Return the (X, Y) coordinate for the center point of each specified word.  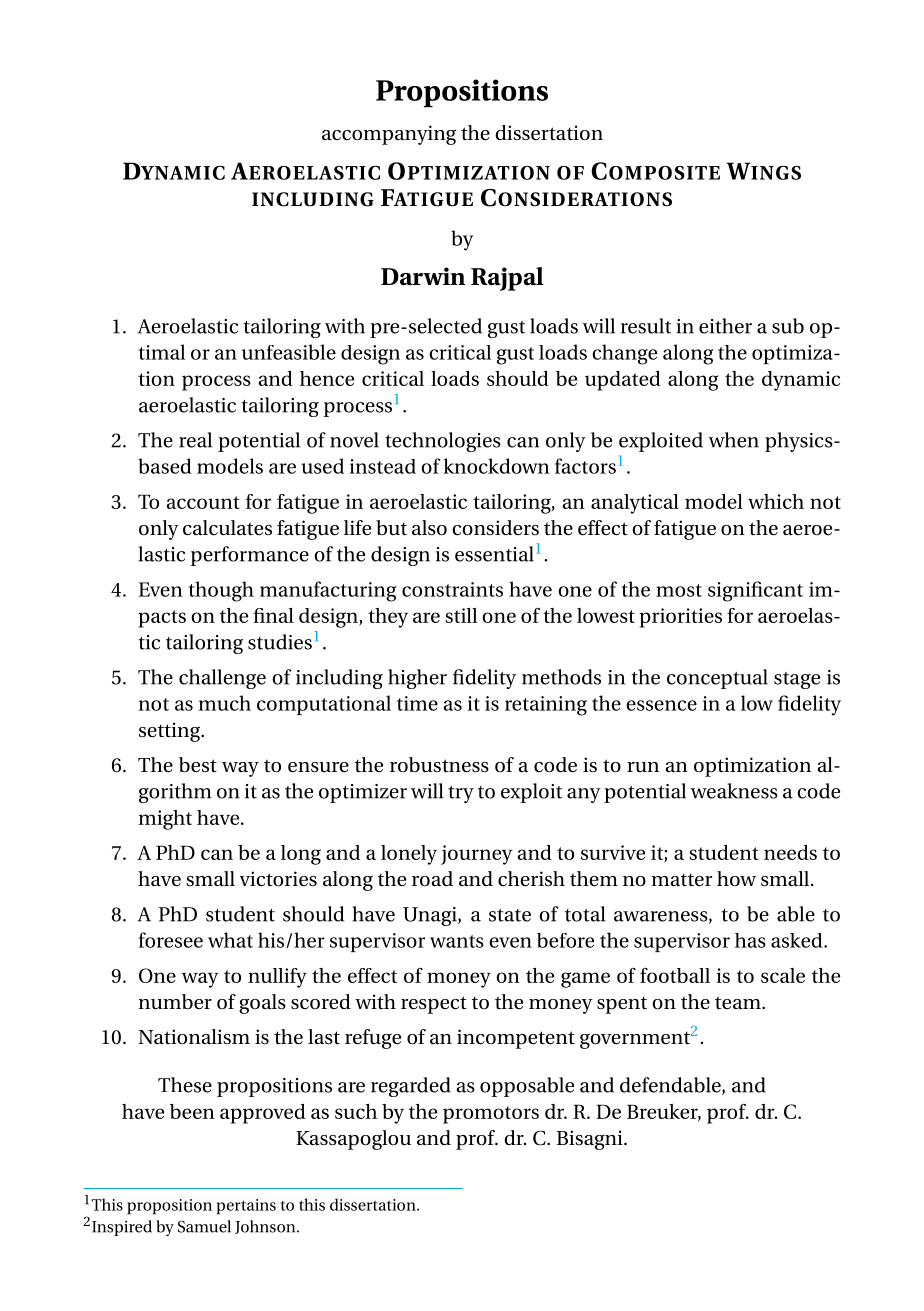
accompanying (389, 135)
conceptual (717, 679)
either (725, 326)
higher (417, 679)
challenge (222, 679)
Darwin (423, 276)
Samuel (204, 1226)
